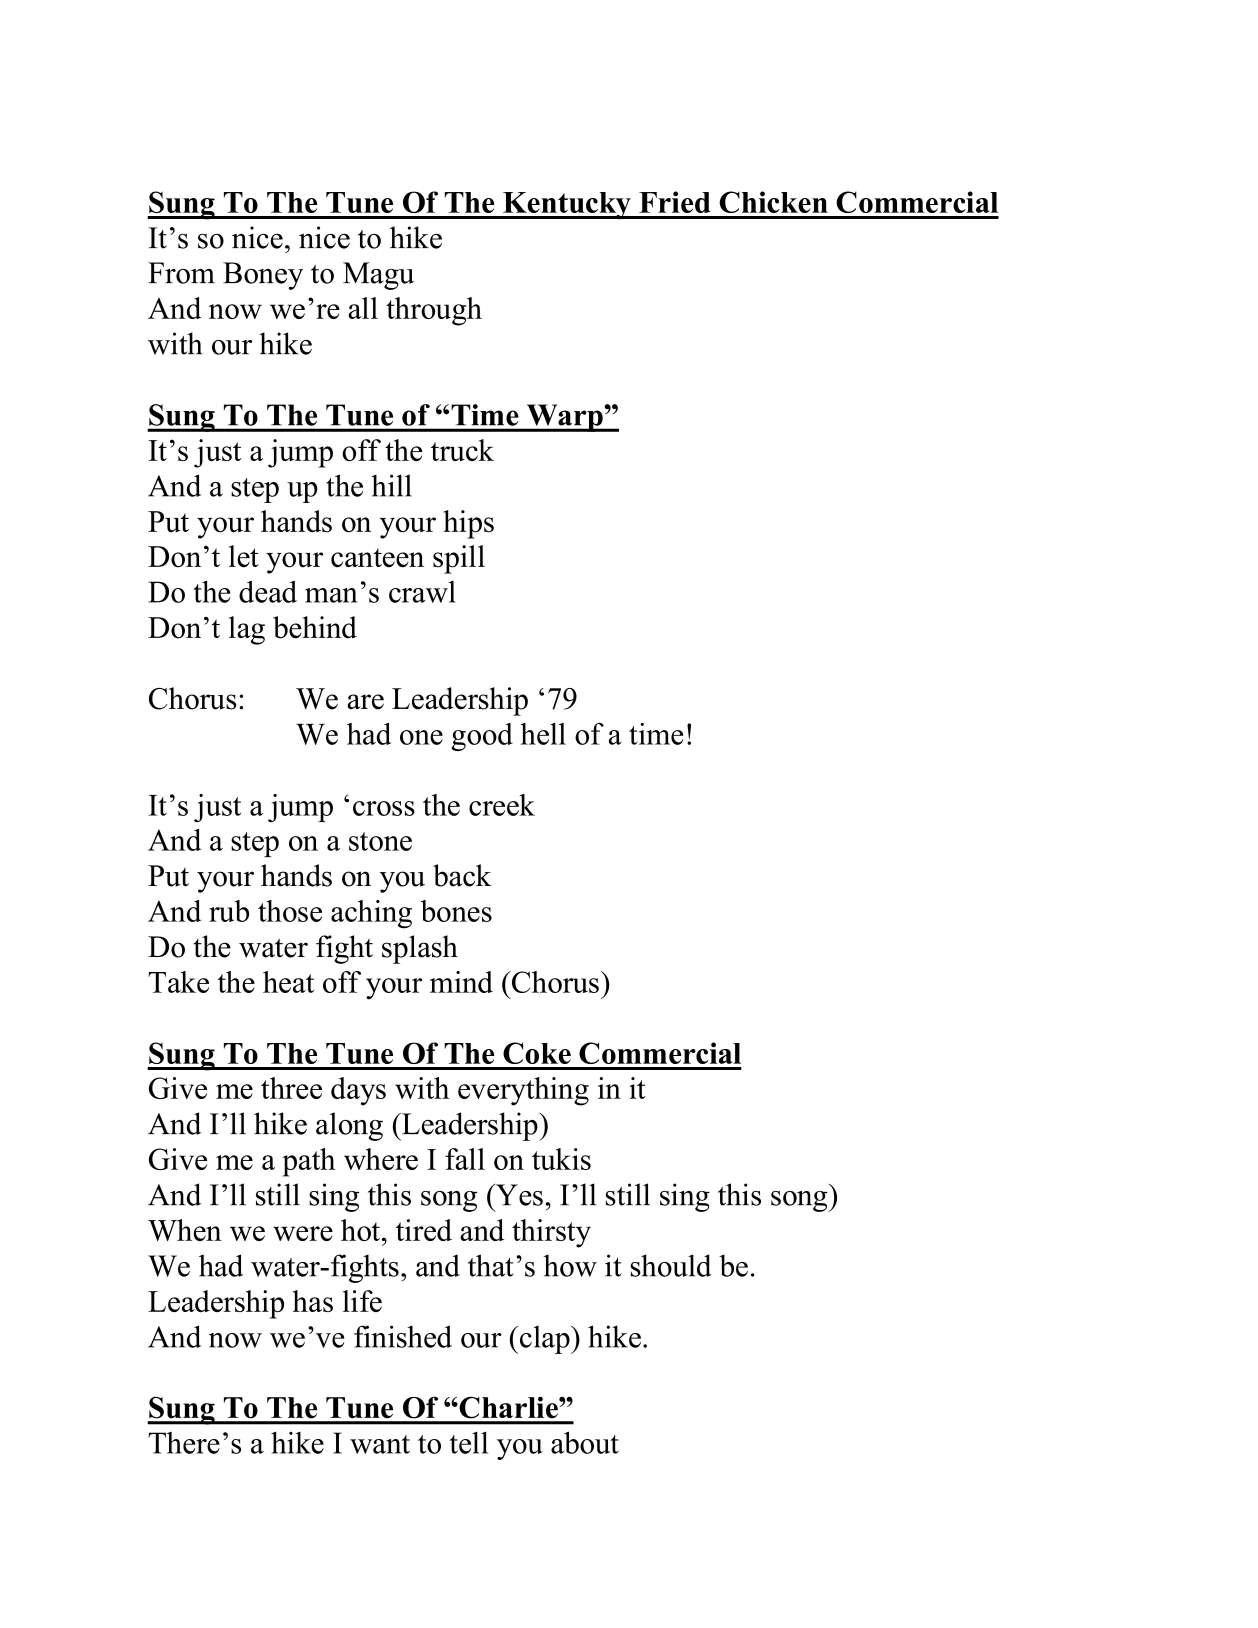 This screenshot has height=1628, width=1258. Describe the element at coordinates (378, 276) in the screenshot. I see `Magu` at that location.
